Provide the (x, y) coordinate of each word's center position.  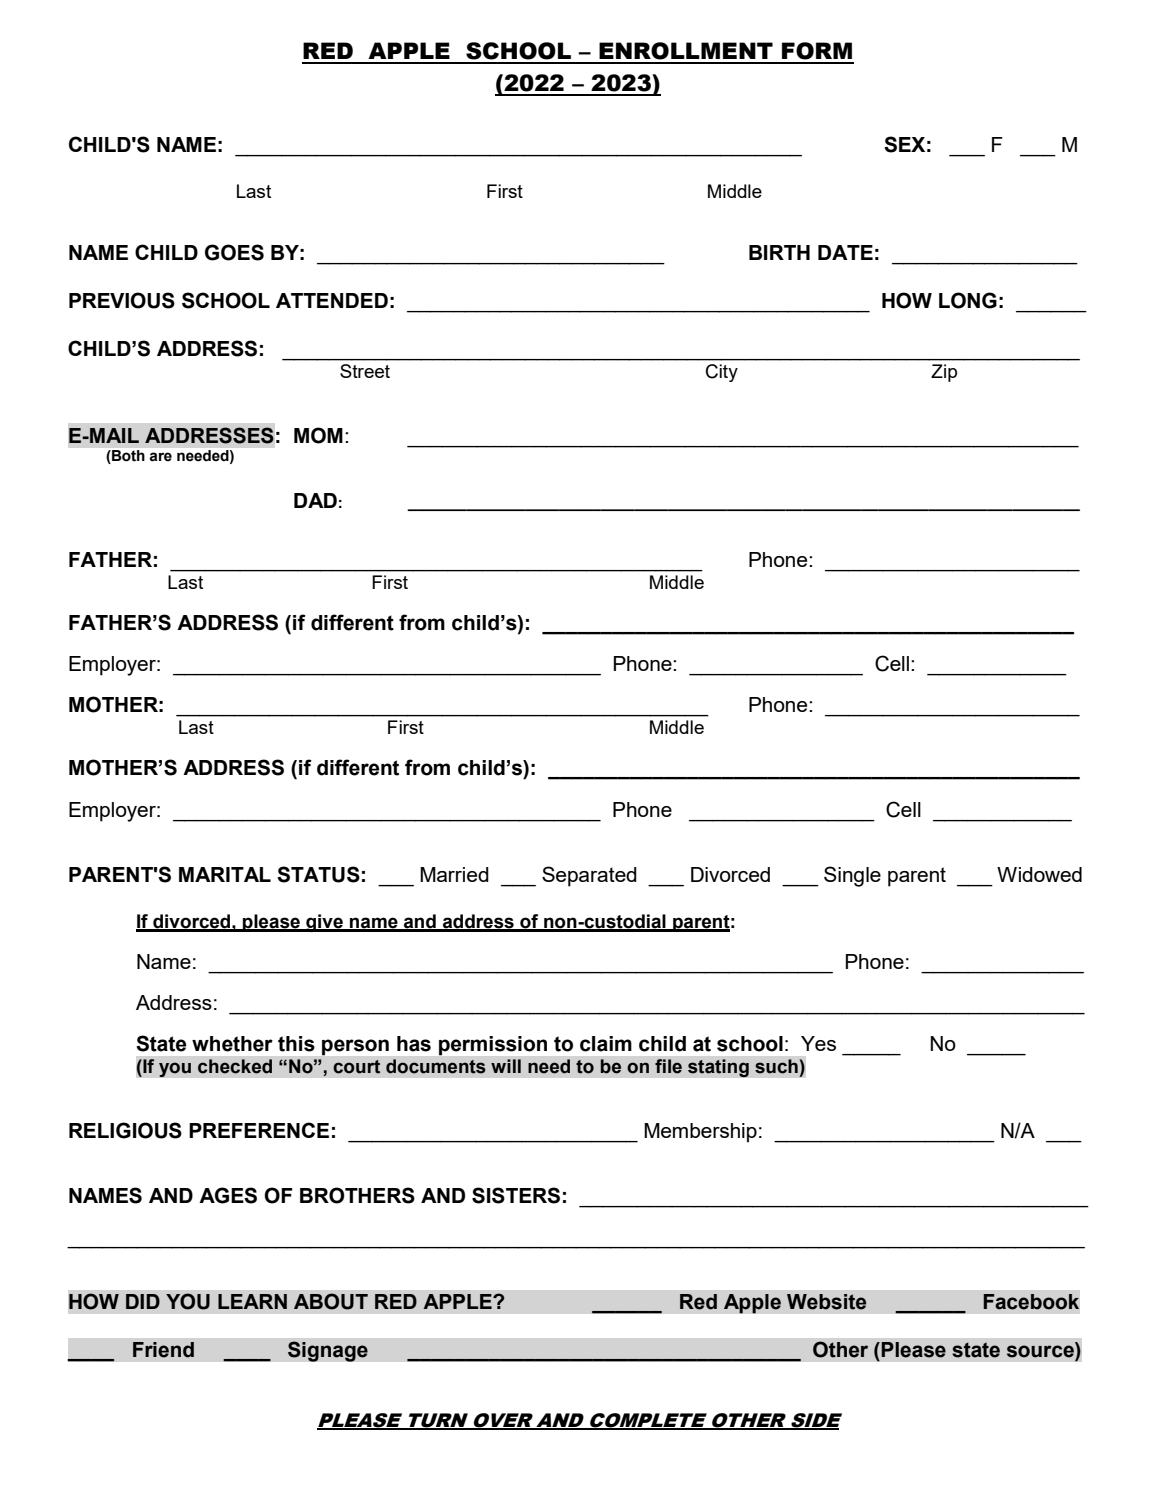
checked (235, 1066)
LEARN (252, 1301)
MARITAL (225, 874)
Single (852, 876)
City (722, 373)
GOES (234, 252)
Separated (589, 876)
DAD (315, 500)
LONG (968, 300)
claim (606, 1044)
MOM (318, 435)
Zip (944, 373)
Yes (818, 1043)
